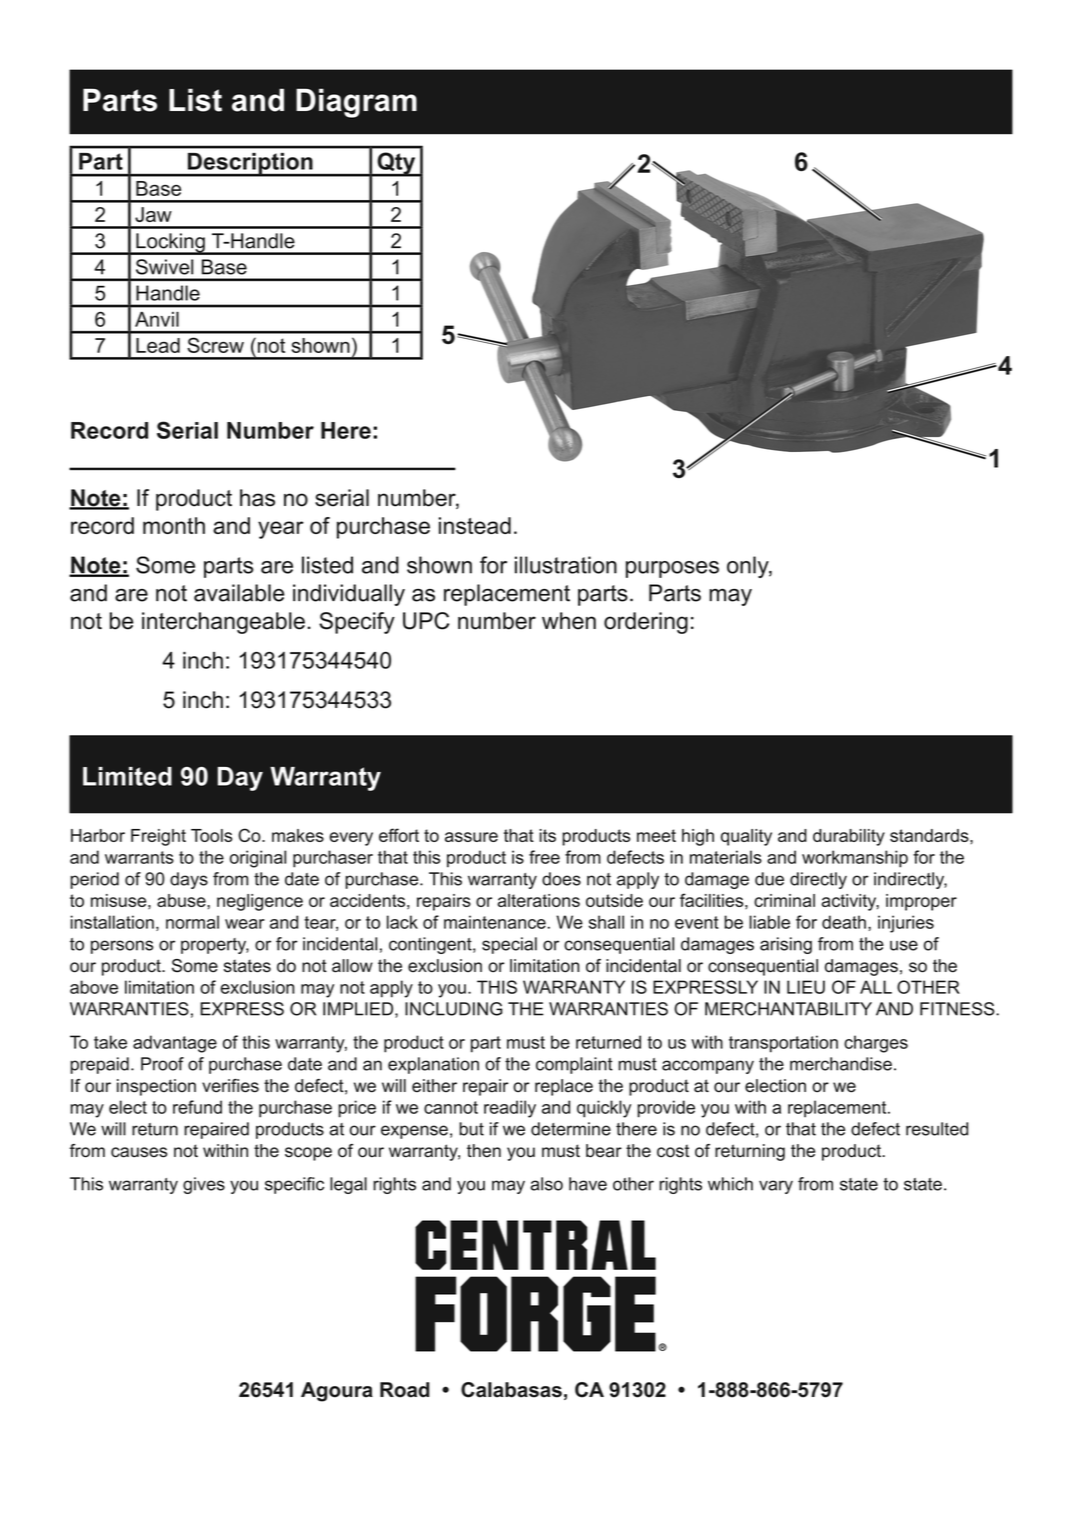  Describe the element at coordinates (405, 1390) in the screenshot. I see `Road` at that location.
